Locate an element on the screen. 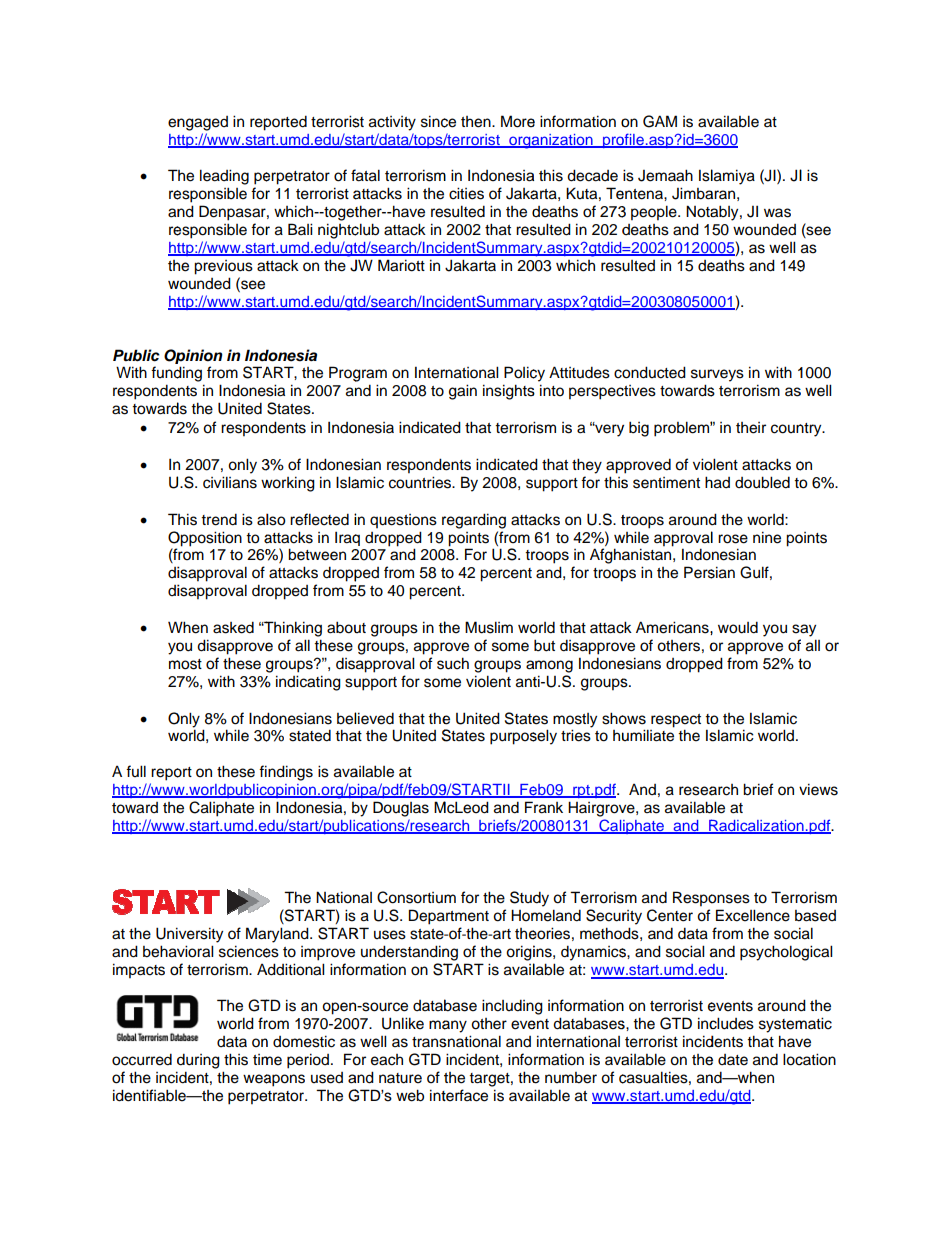 The height and width of the screenshot is (1233, 952). date is located at coordinates (733, 1060).
